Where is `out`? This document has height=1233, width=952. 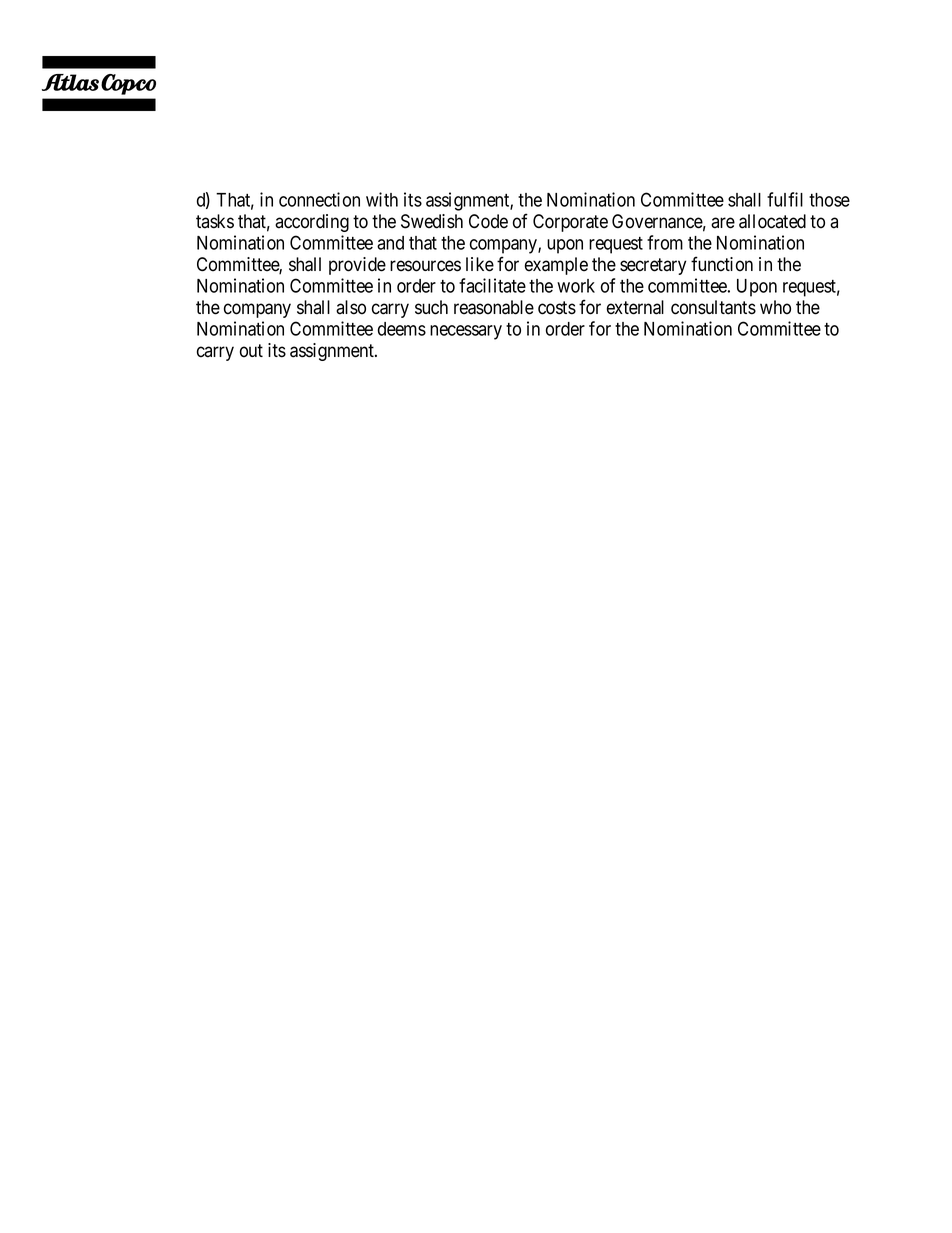
out is located at coordinates (251, 351).
